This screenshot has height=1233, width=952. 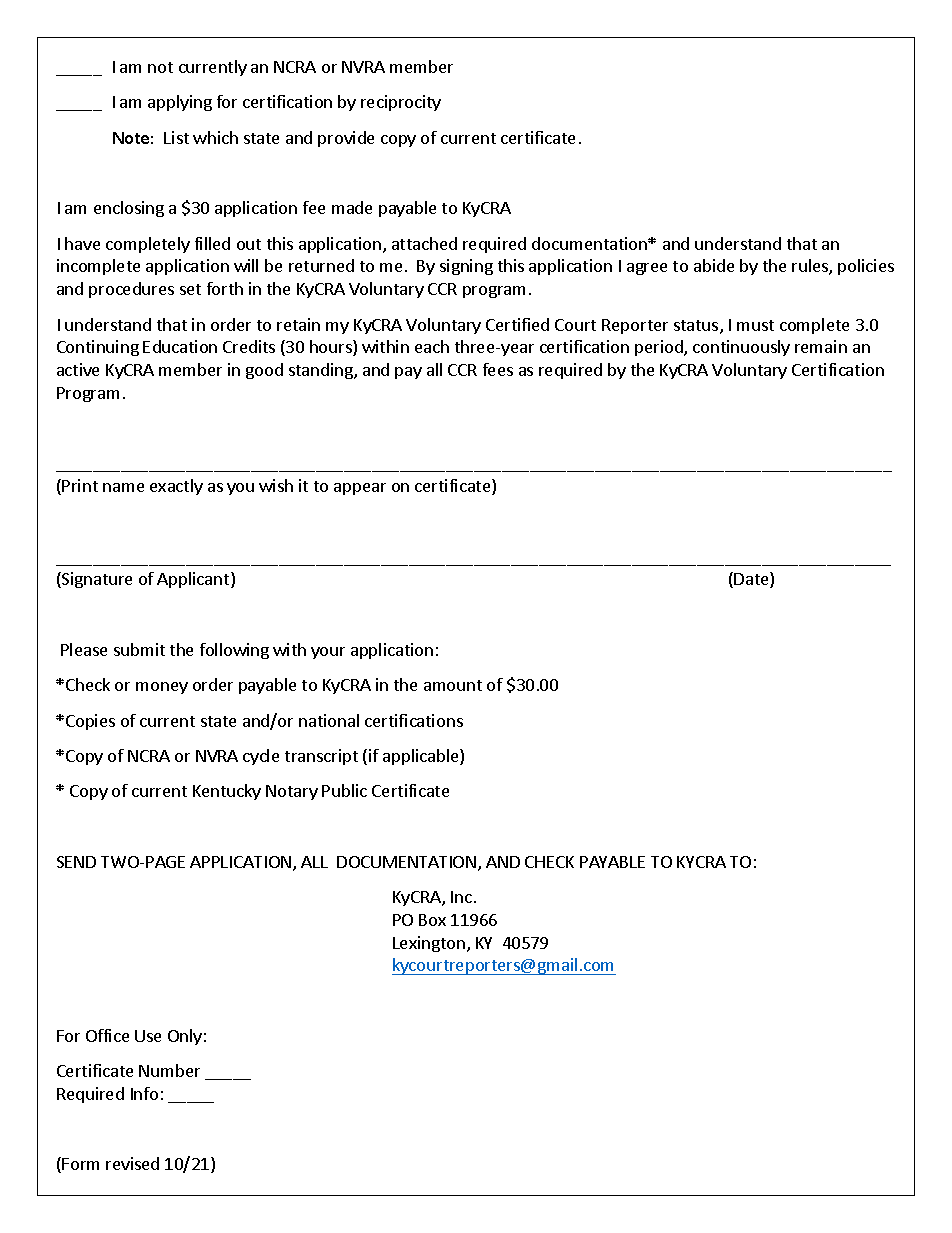 I want to click on reciprocity, so click(x=401, y=103).
